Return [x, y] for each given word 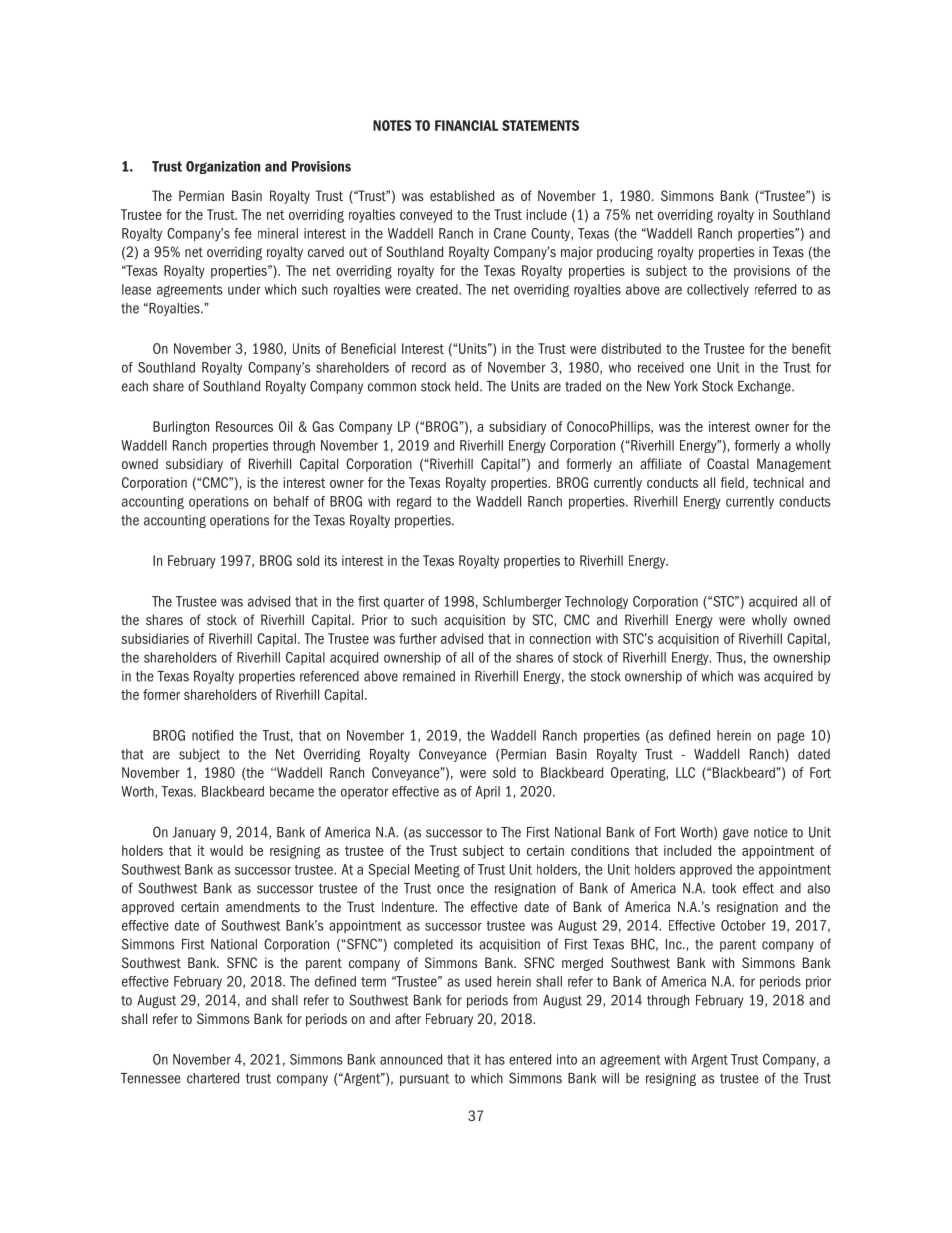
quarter [404, 603]
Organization [223, 167]
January [194, 833]
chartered [213, 1078]
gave [736, 834]
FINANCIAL [466, 125]
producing [625, 253]
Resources [244, 426]
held [468, 386]
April [487, 792]
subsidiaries [155, 638]
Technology [596, 602]
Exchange [765, 387]
